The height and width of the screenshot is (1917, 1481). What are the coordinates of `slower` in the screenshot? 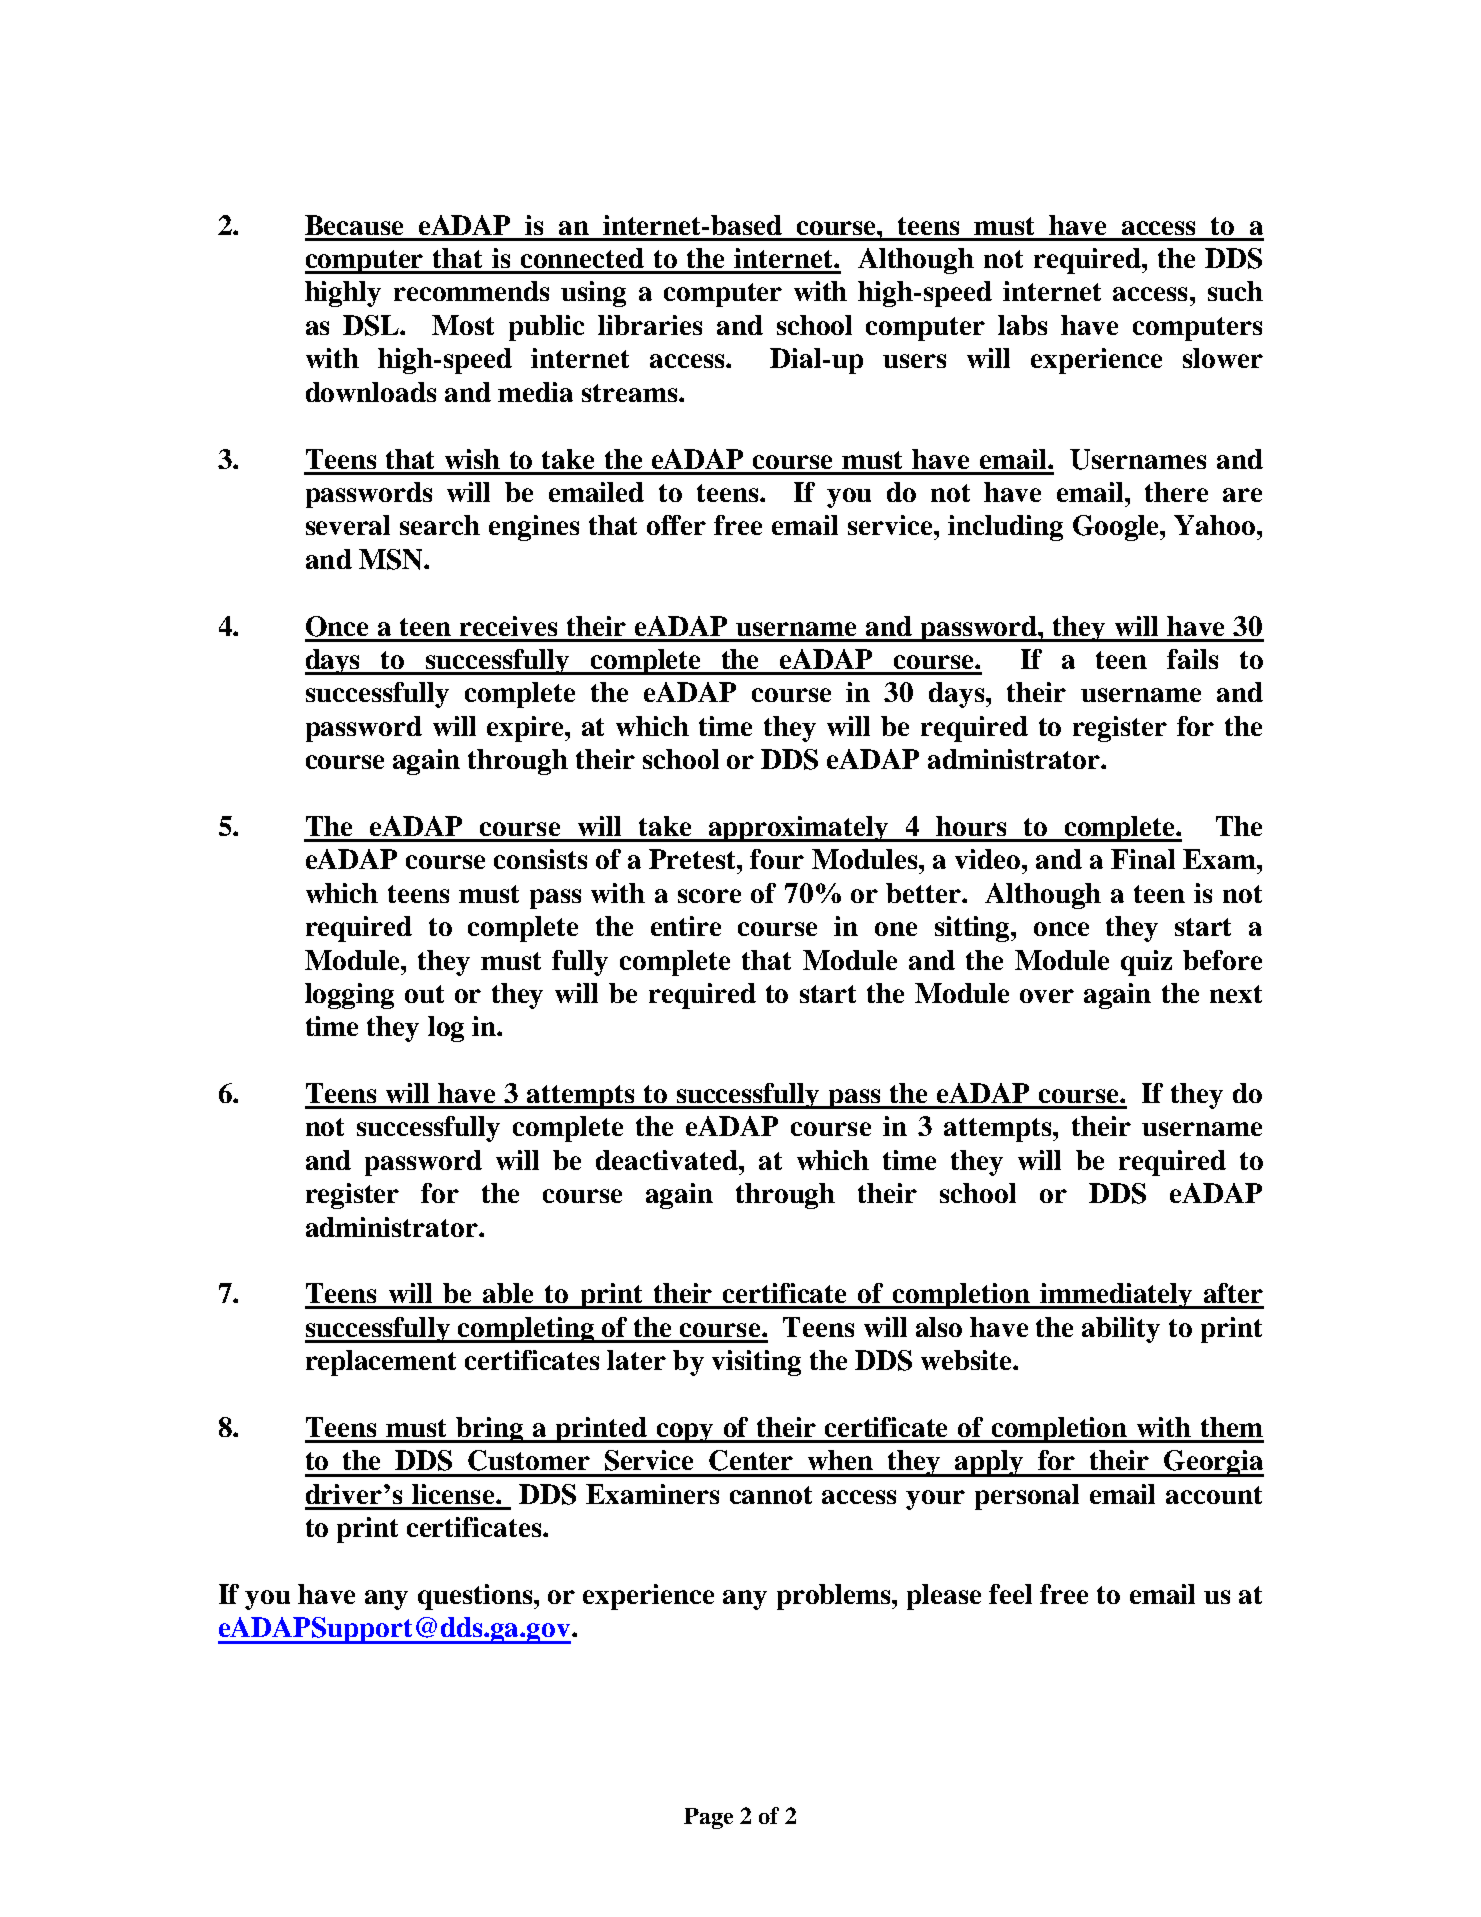 It's located at (1223, 358).
